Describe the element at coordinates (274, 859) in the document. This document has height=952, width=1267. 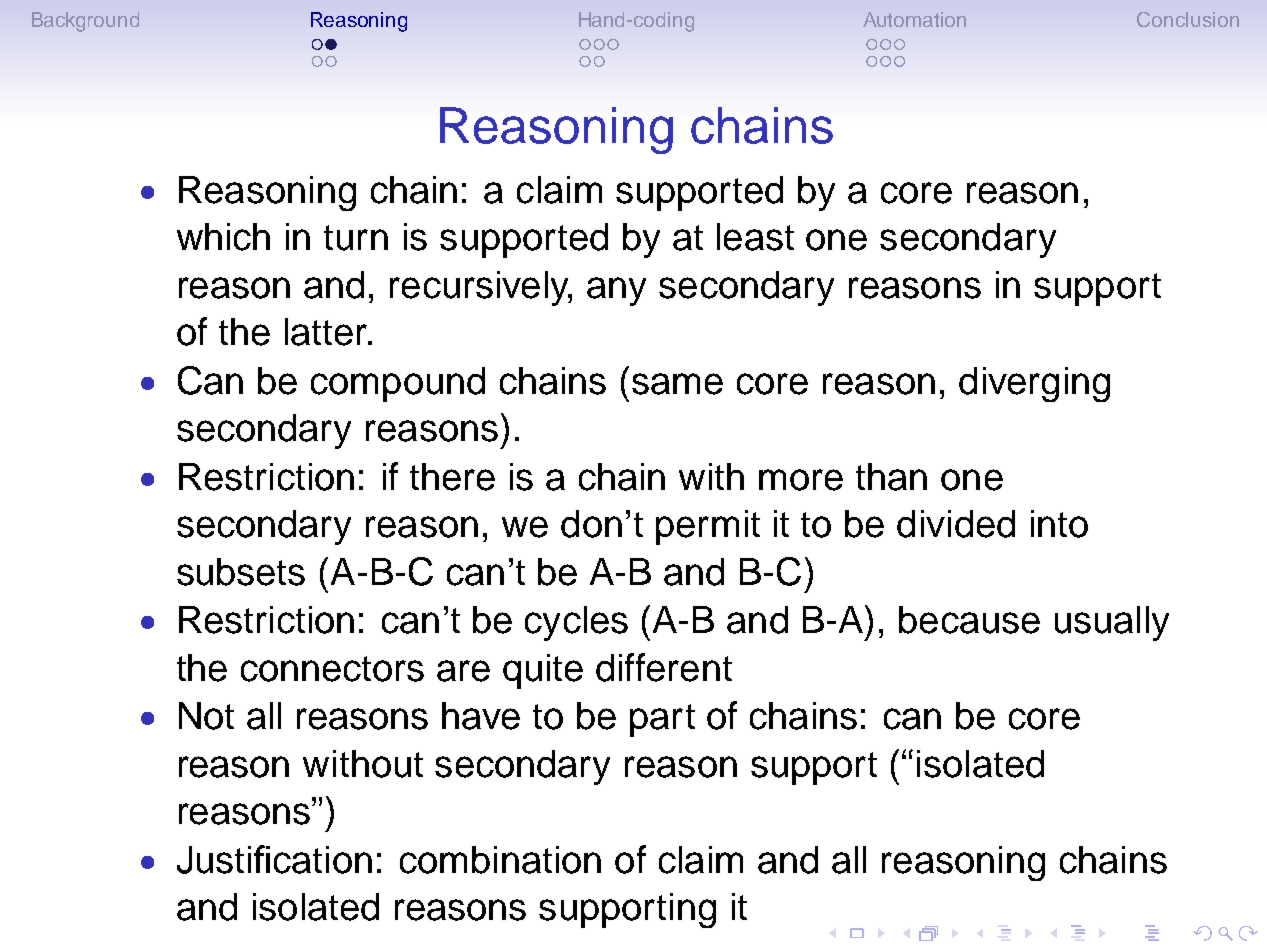
I see `Justification` at that location.
